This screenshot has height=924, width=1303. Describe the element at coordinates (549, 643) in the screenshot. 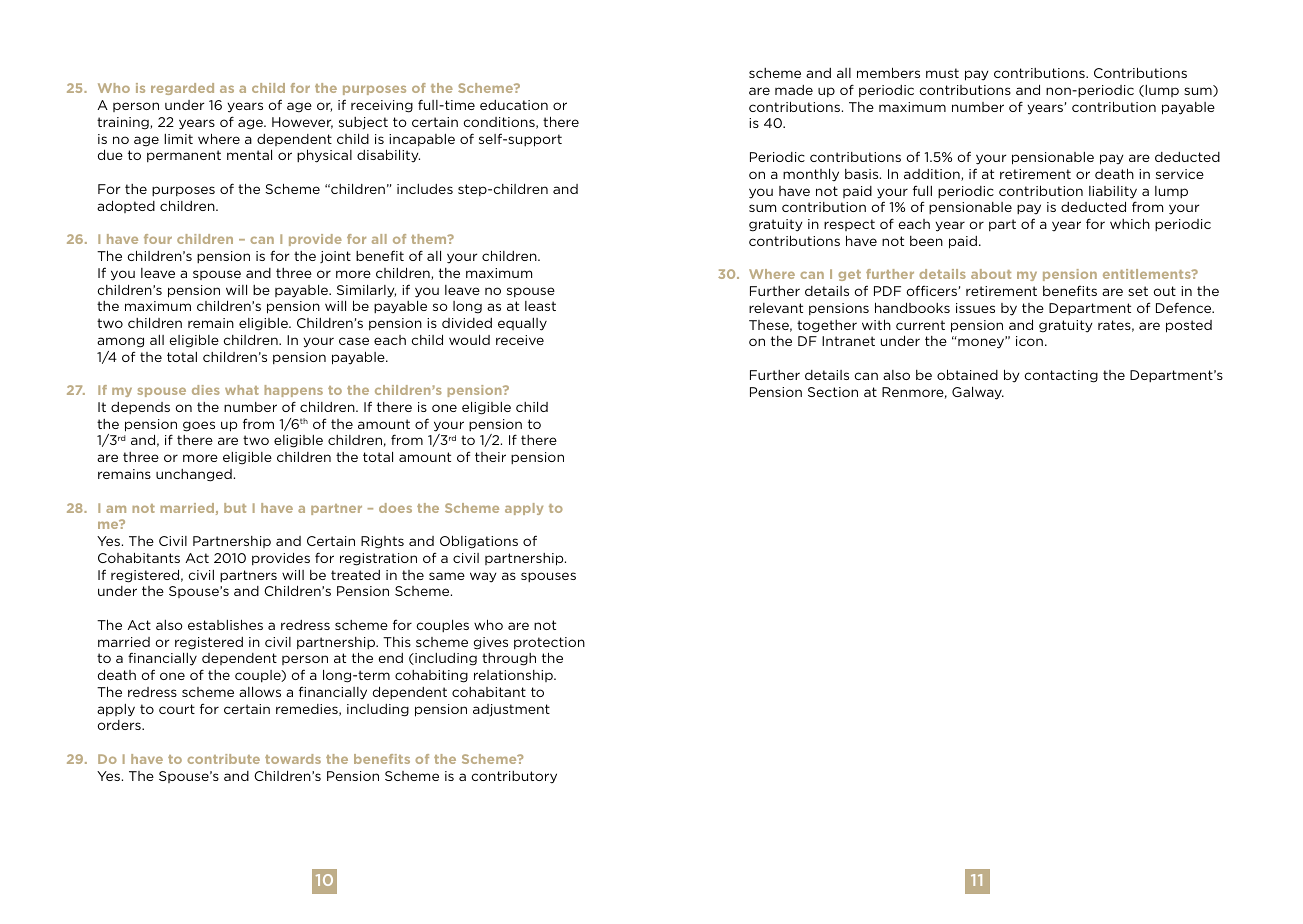

I see `protection` at that location.
